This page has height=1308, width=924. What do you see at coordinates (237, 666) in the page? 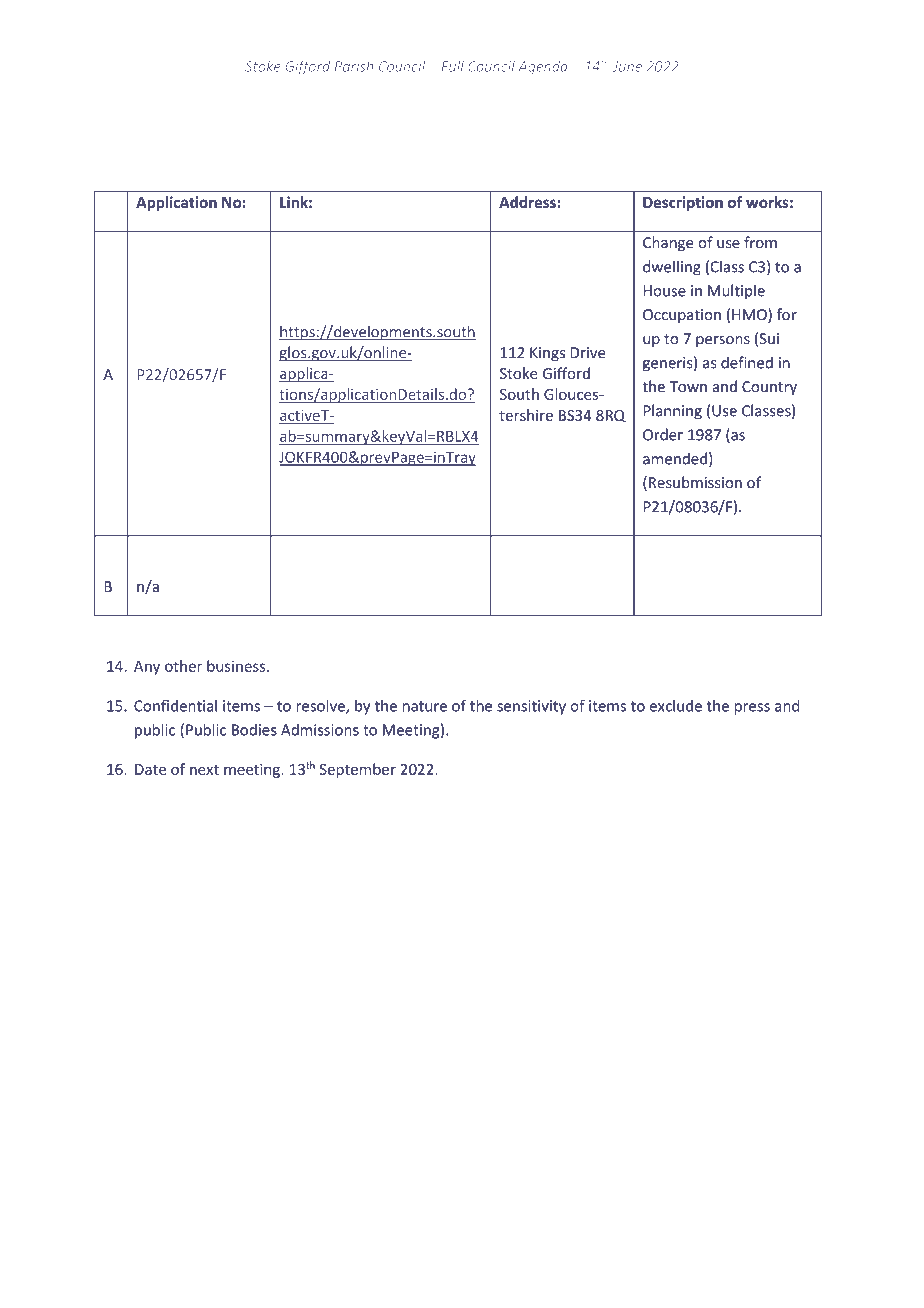
I see `business` at bounding box center [237, 666].
